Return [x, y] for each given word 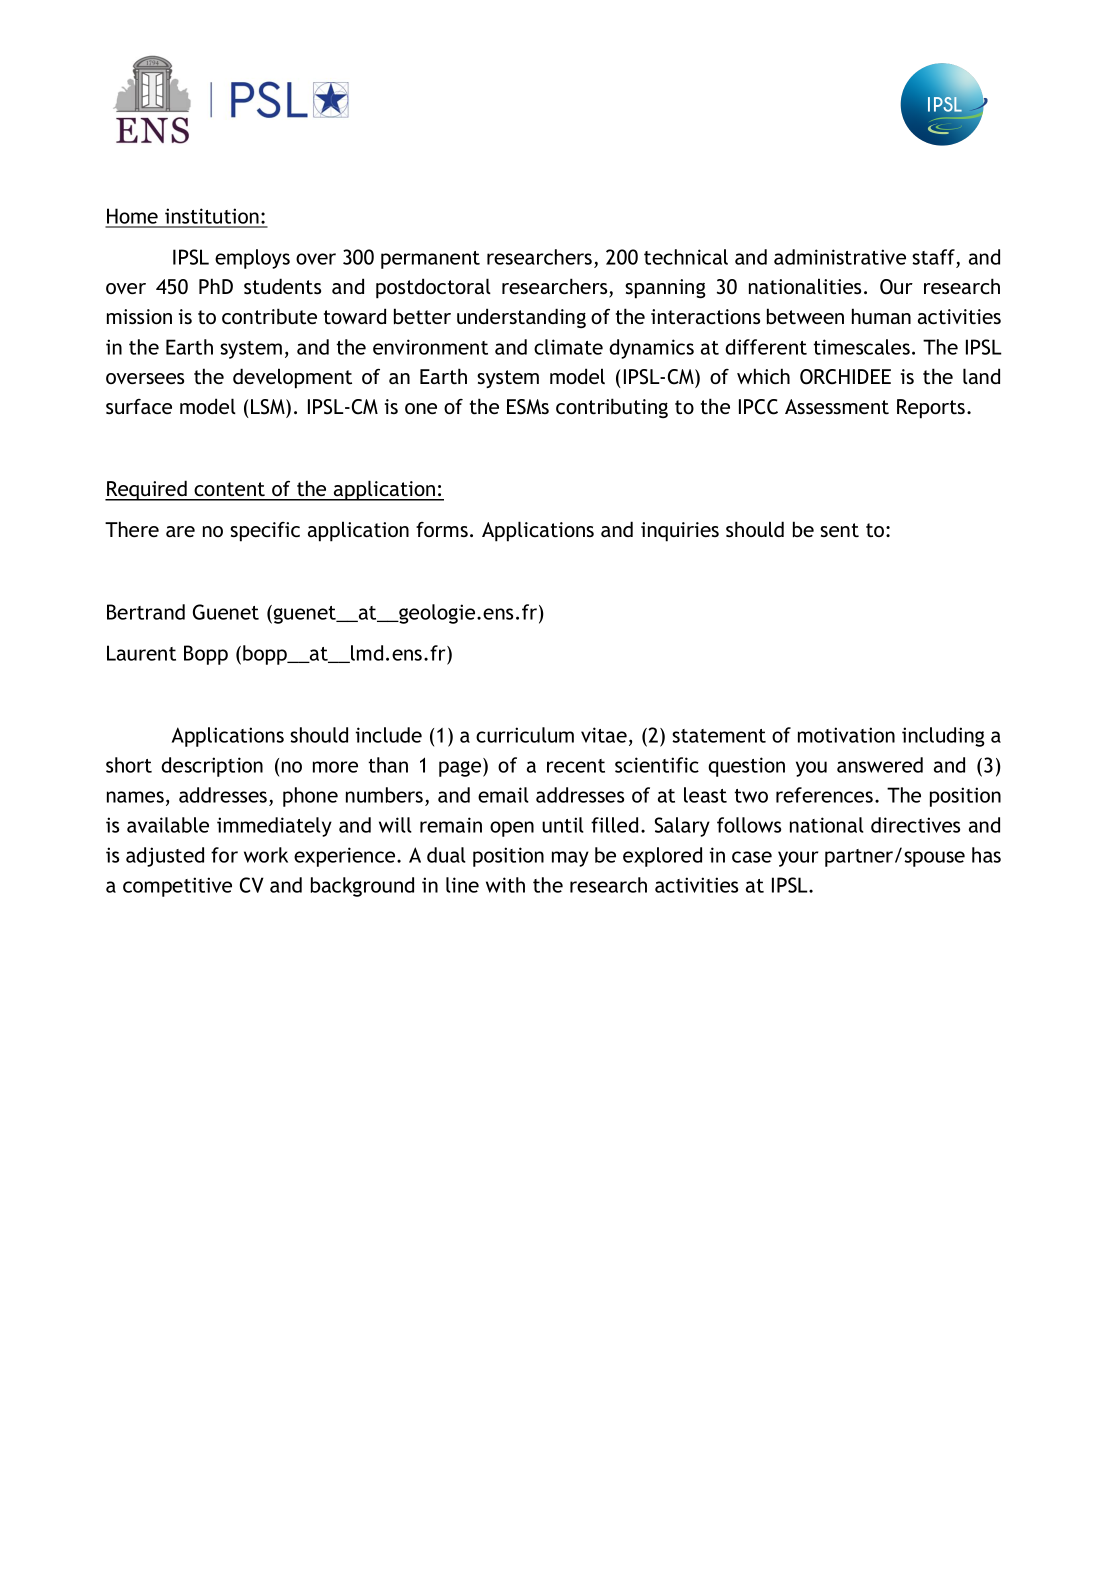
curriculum [525, 735]
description [212, 767]
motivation [846, 735]
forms [442, 529]
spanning [665, 289]
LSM [269, 407]
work [266, 855]
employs [252, 259]
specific [265, 532]
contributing [612, 408]
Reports [932, 409]
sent [839, 530]
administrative [840, 257]
